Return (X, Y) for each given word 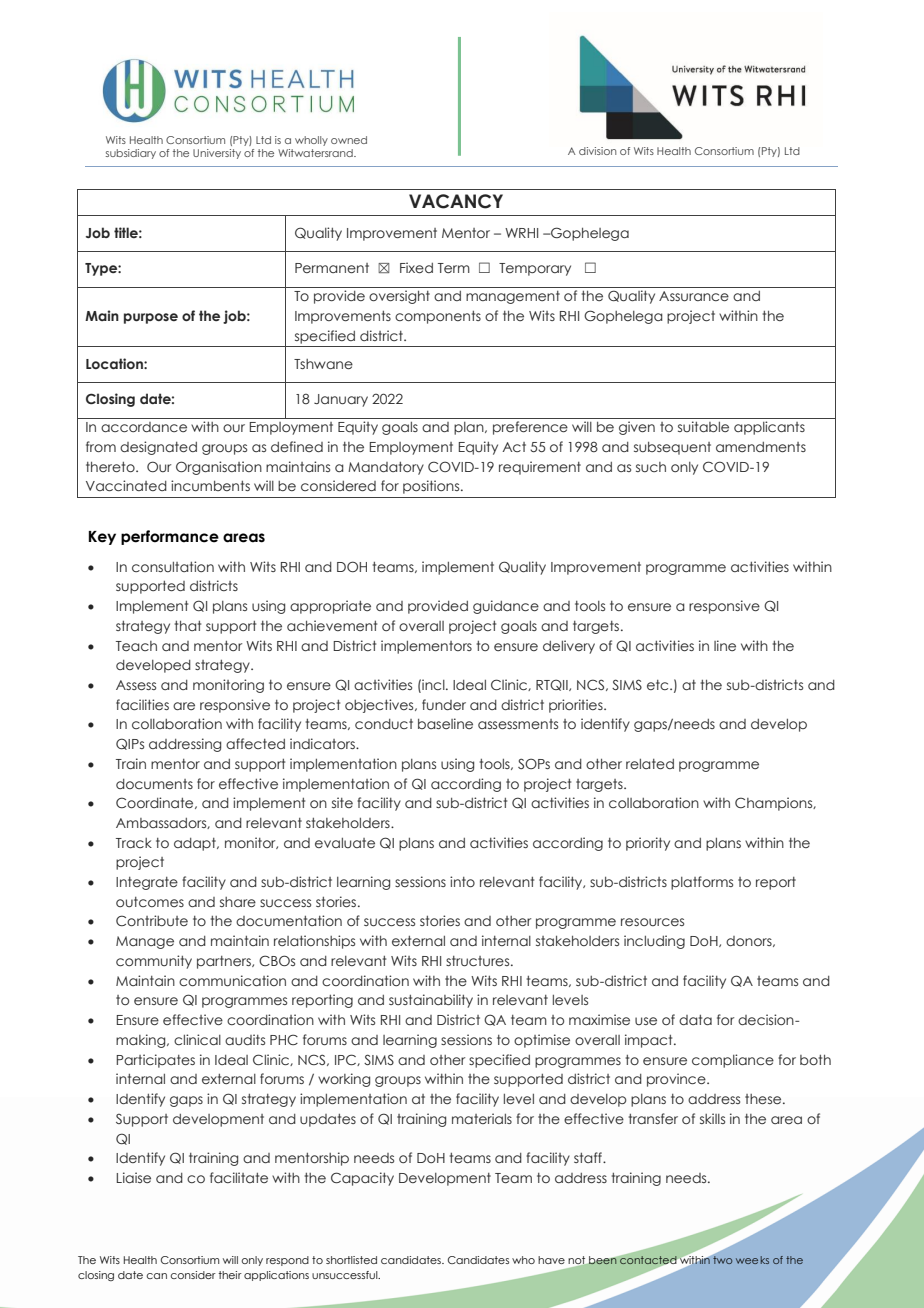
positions (432, 487)
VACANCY (456, 201)
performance (170, 537)
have (551, 1260)
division (597, 151)
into (462, 881)
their (230, 1275)
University (217, 154)
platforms (702, 883)
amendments (761, 447)
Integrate (147, 883)
